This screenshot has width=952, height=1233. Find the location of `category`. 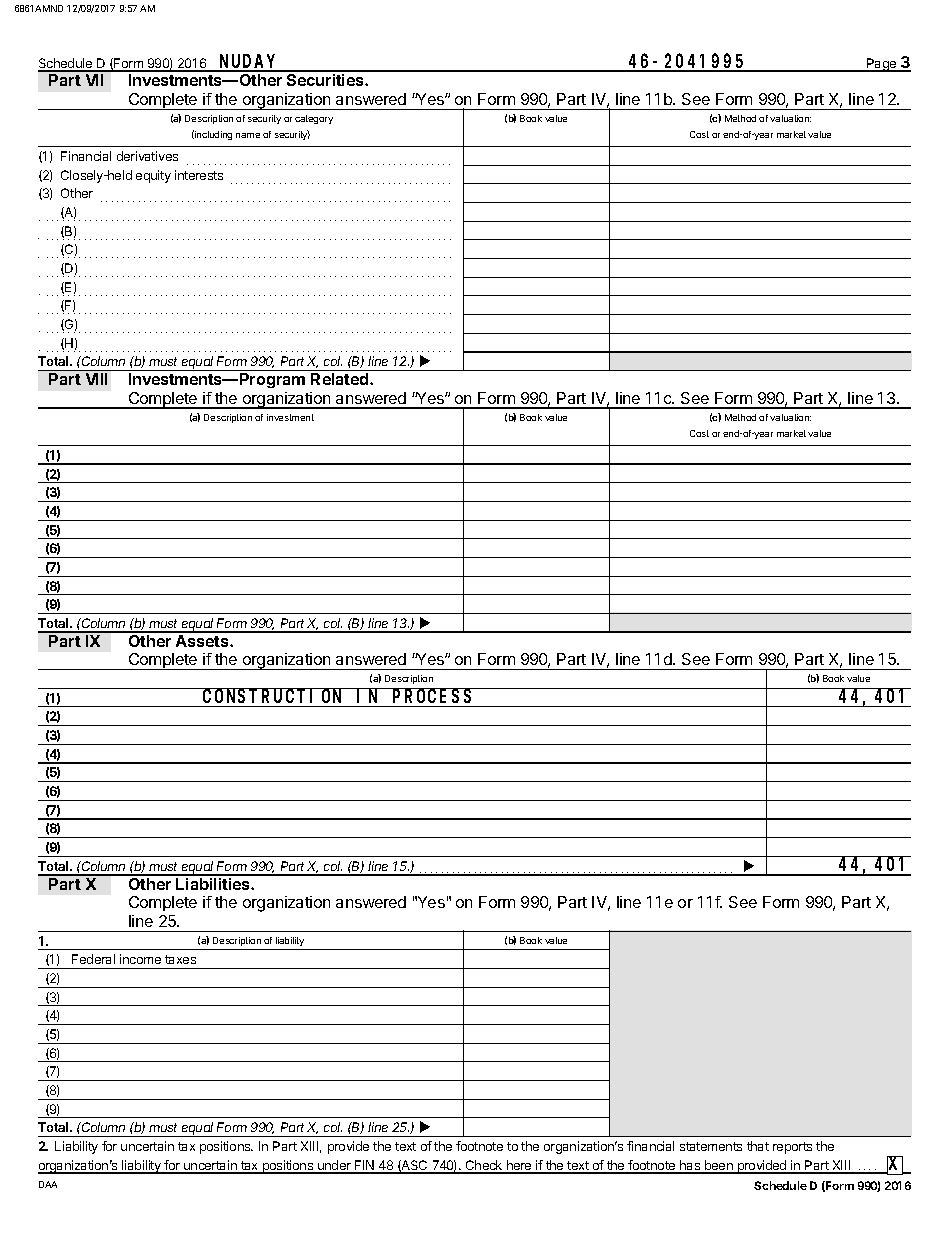

category is located at coordinates (314, 119).
